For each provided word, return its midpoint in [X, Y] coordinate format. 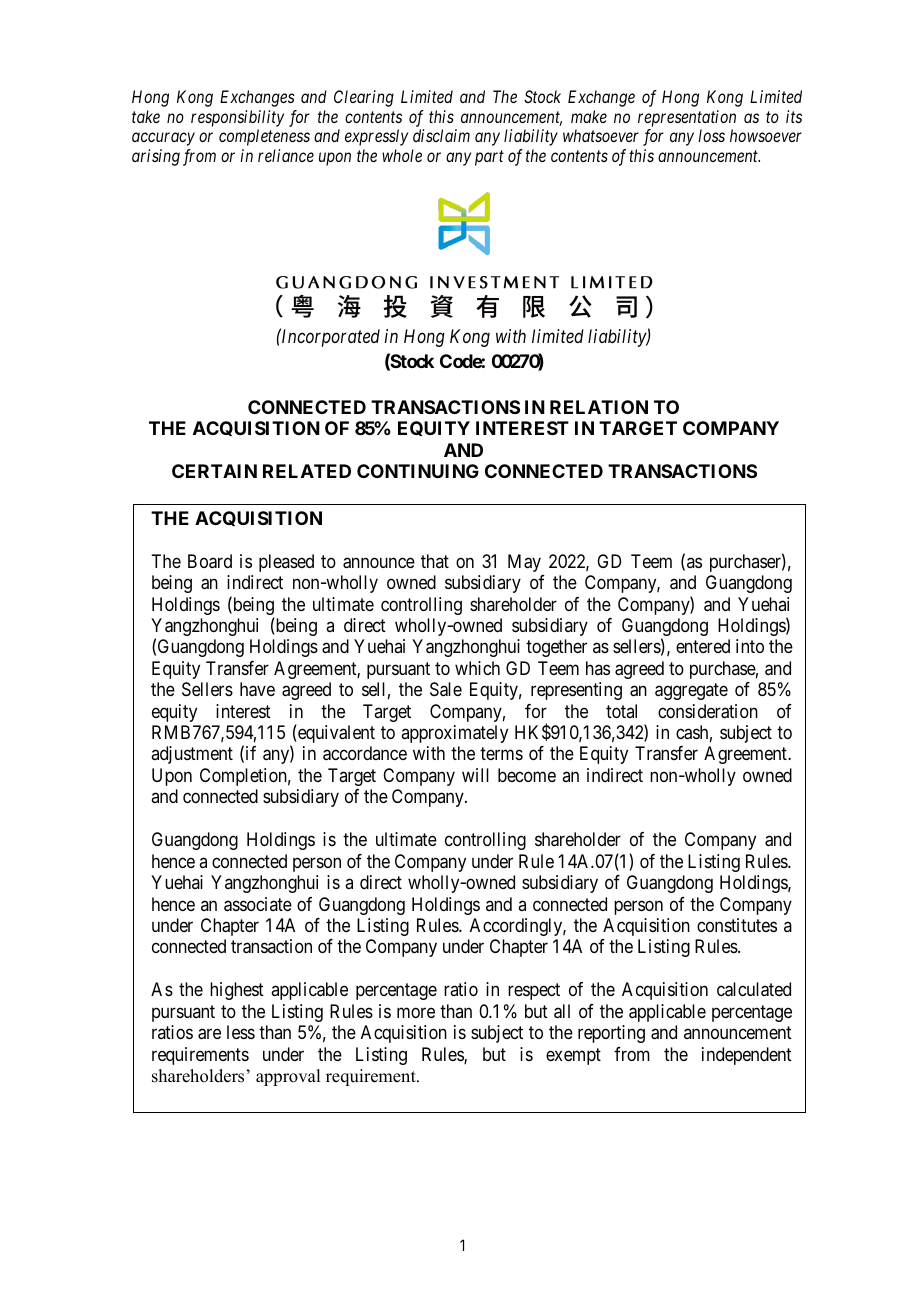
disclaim [441, 135]
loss [711, 135]
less [241, 1032]
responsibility [237, 118]
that [435, 561]
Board [210, 561]
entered [703, 646]
